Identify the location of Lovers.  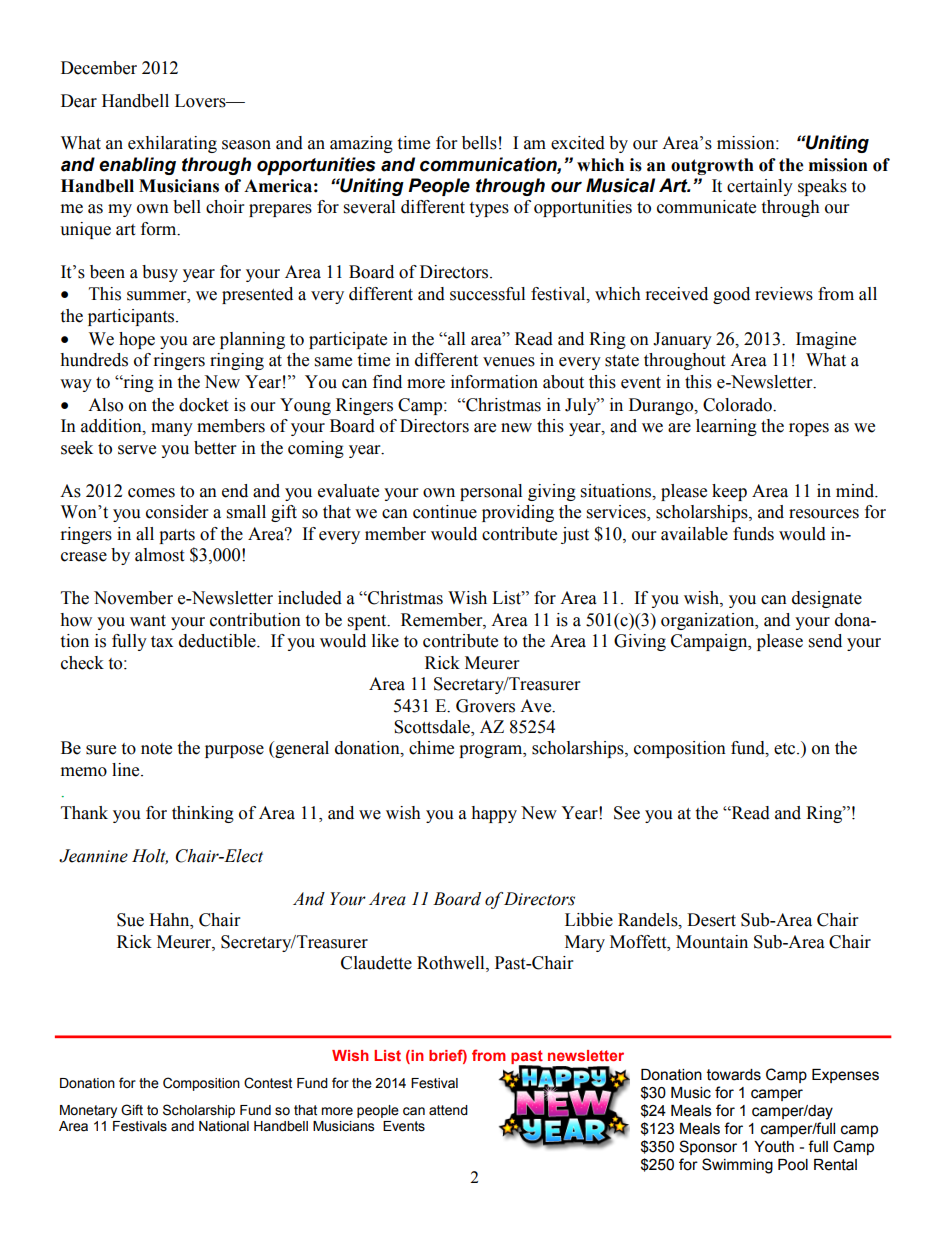
(201, 101).
